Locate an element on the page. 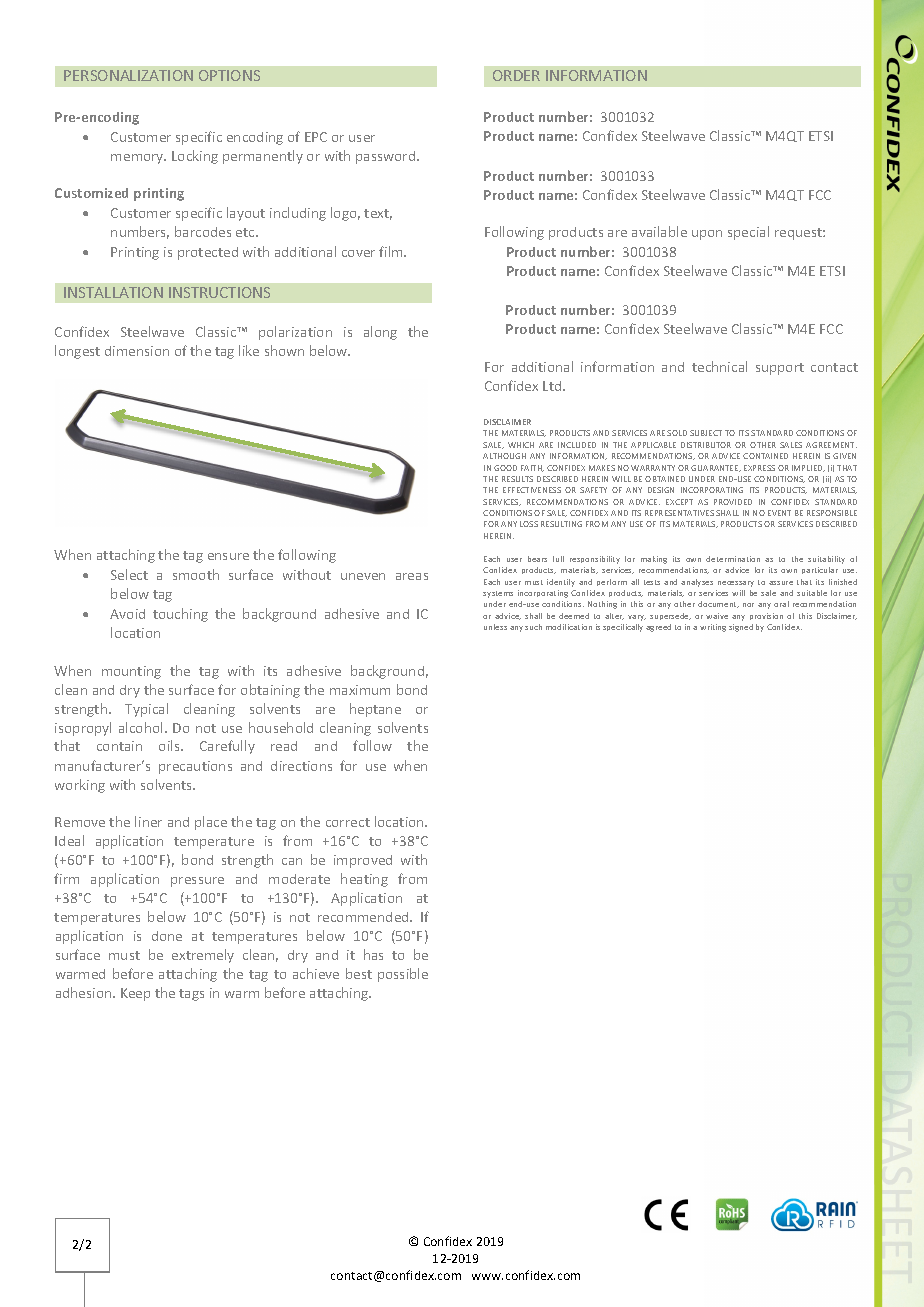 This document has width=924, height=1307. ORDER is located at coordinates (516, 75).
